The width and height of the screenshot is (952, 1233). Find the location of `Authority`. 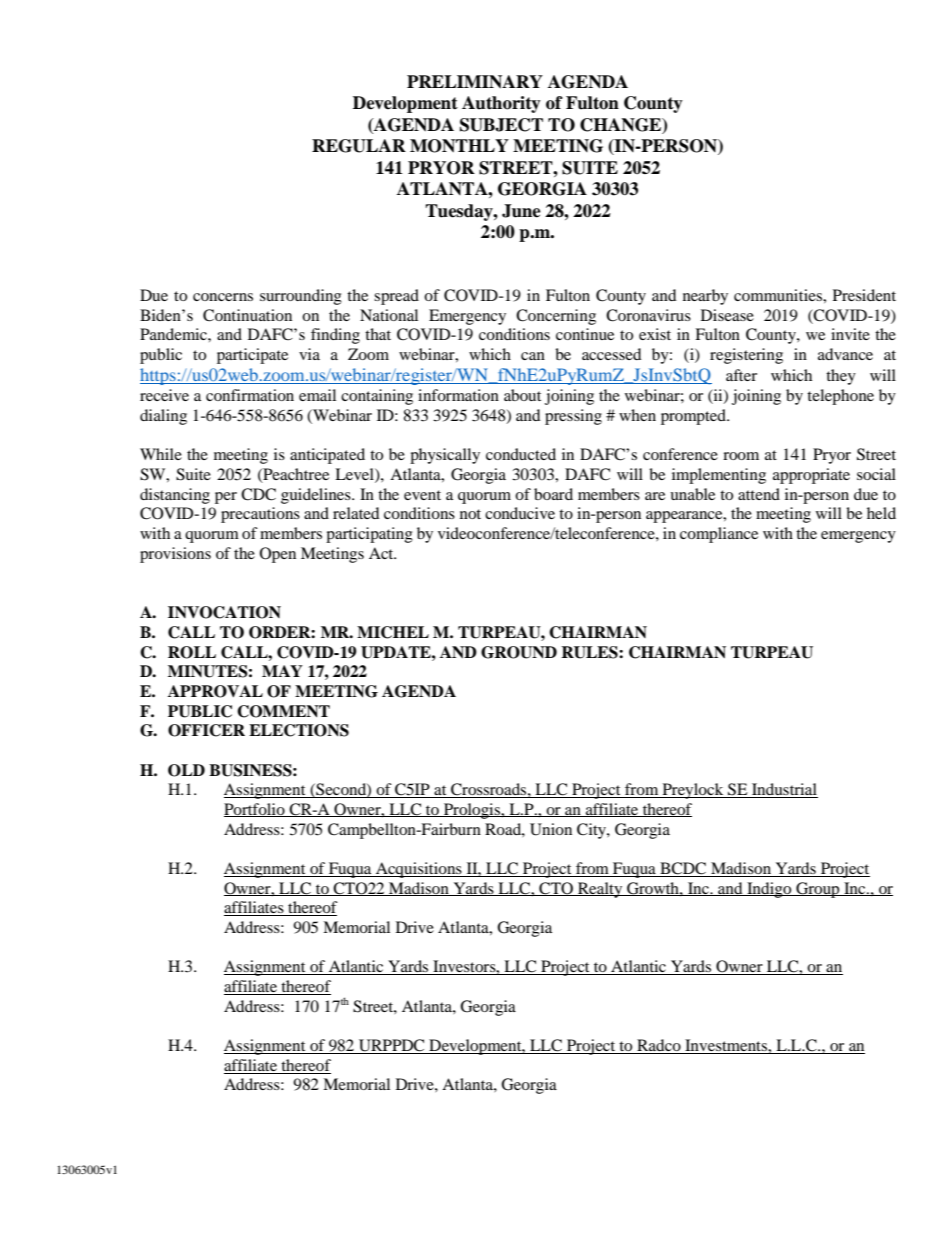

Authority is located at coordinates (501, 104).
